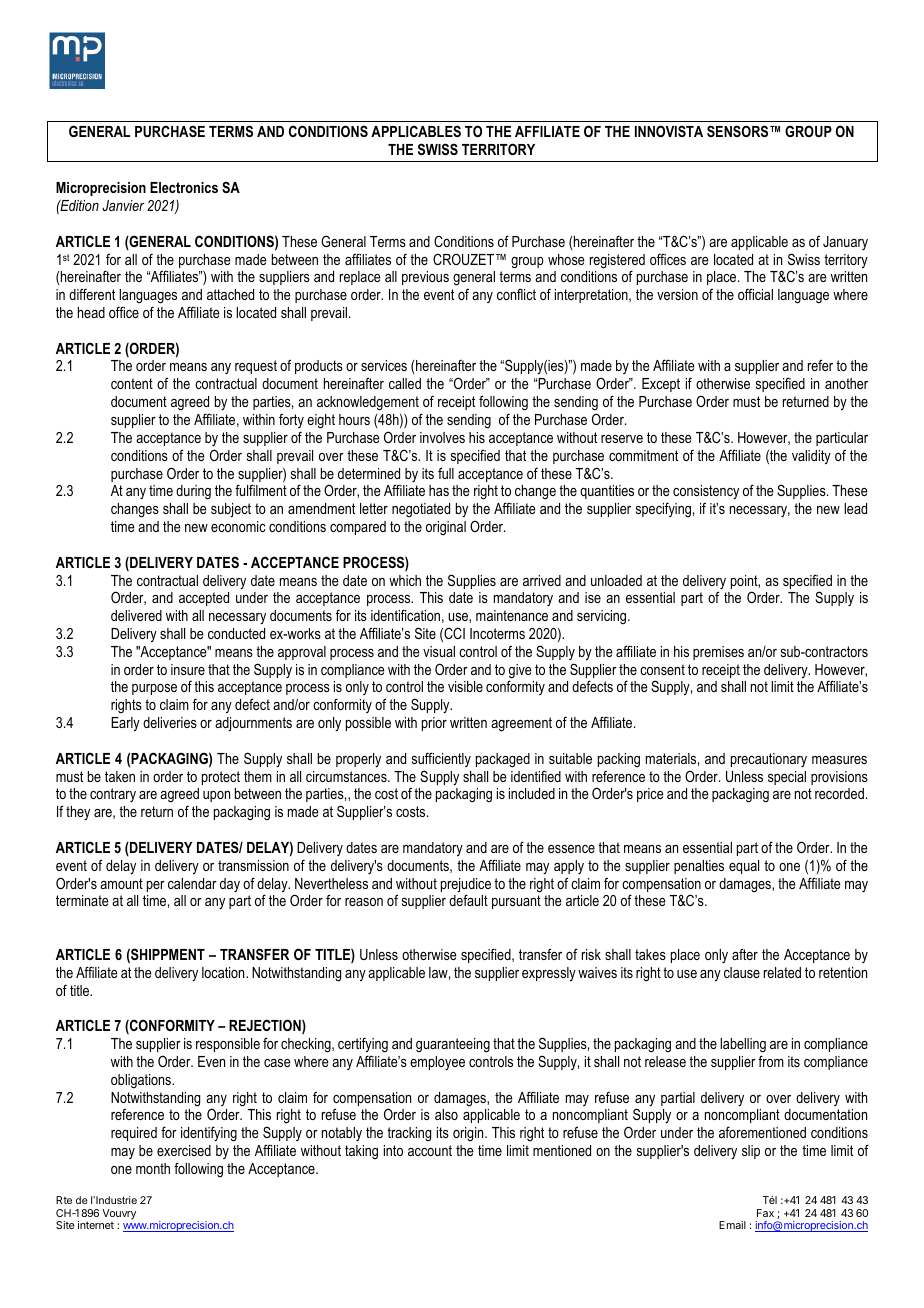 The height and width of the image is (1308, 924). I want to click on consistency, so click(706, 492).
